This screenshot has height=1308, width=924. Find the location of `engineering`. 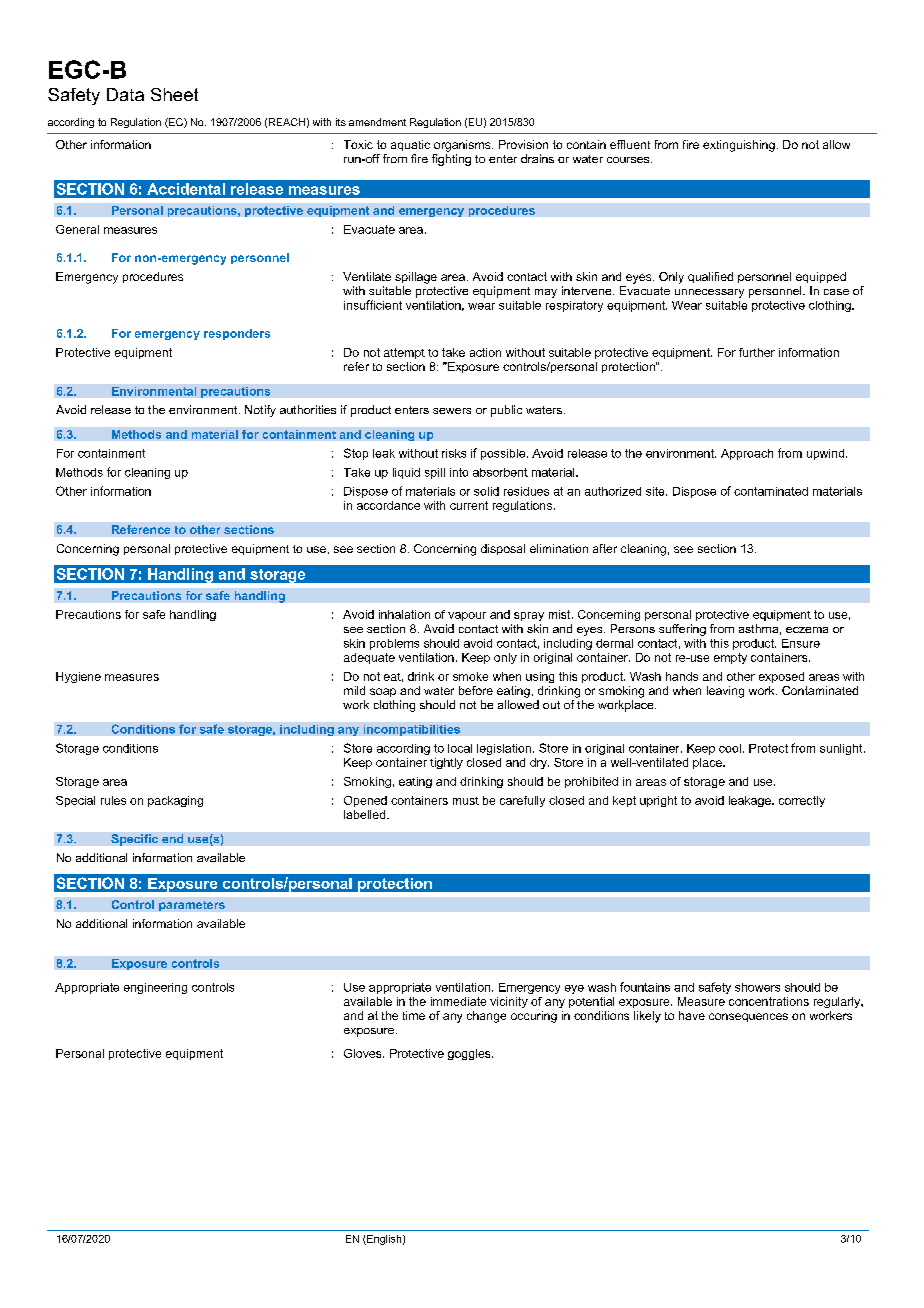

engineering is located at coordinates (155, 988).
